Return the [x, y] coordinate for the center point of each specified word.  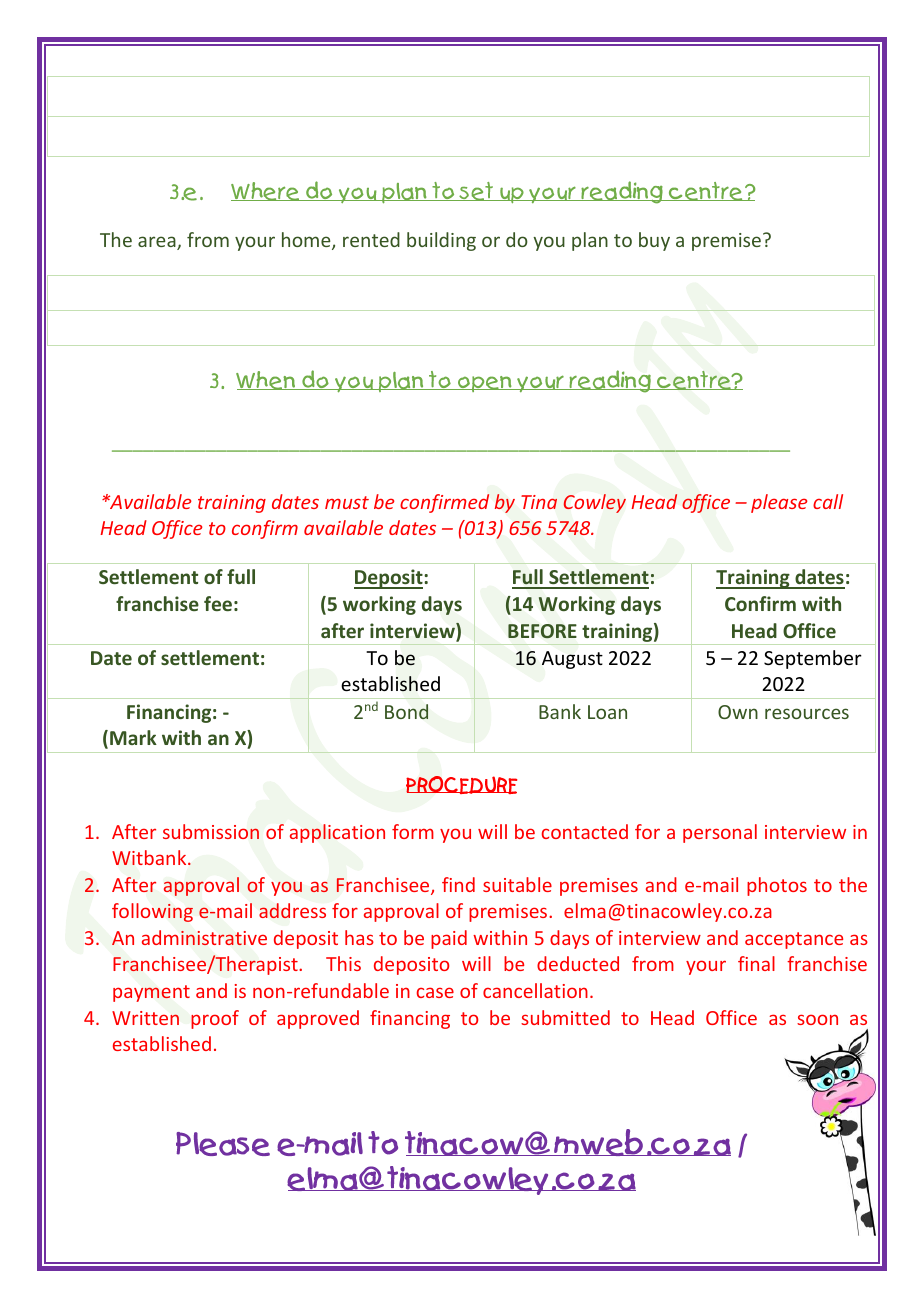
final [756, 963]
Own [738, 712]
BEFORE [542, 631]
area [158, 243]
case [435, 992]
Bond [406, 711]
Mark [133, 737]
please [779, 503]
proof [215, 1019]
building [441, 241]
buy [654, 241]
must [347, 502]
